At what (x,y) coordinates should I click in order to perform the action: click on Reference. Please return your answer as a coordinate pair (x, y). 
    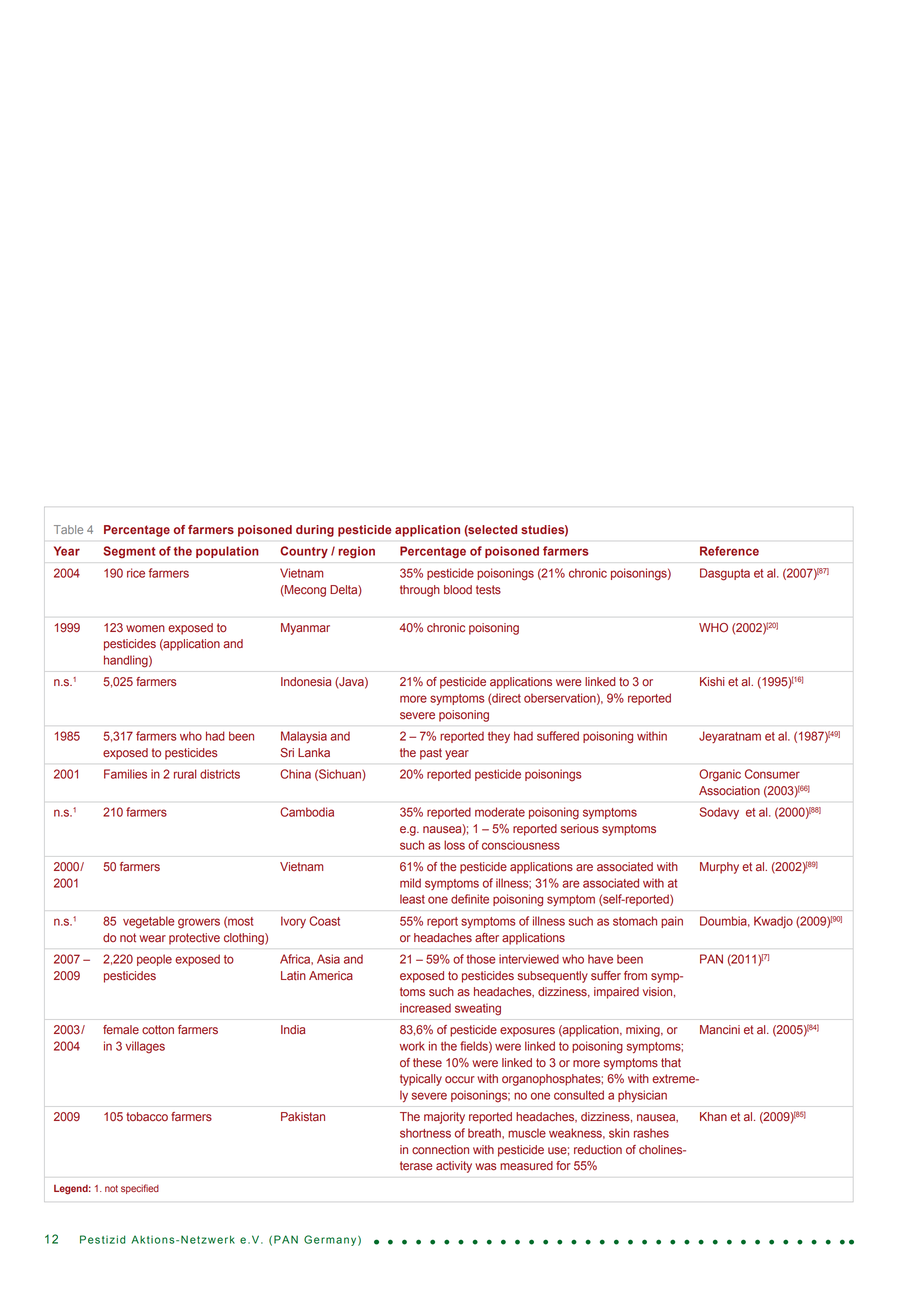
    Looking at the image, I should click on (729, 551).
